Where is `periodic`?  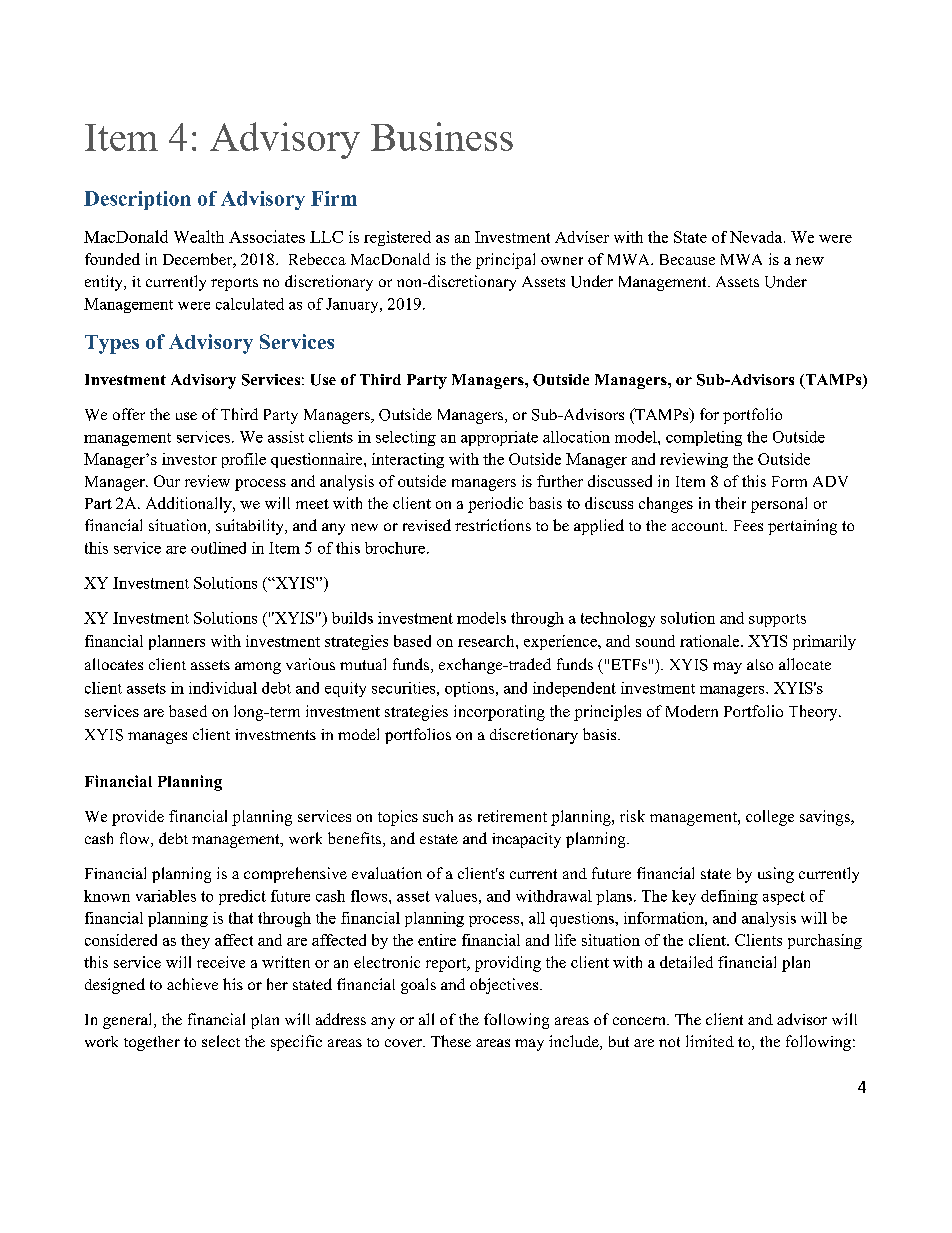
periodic is located at coordinates (495, 505).
